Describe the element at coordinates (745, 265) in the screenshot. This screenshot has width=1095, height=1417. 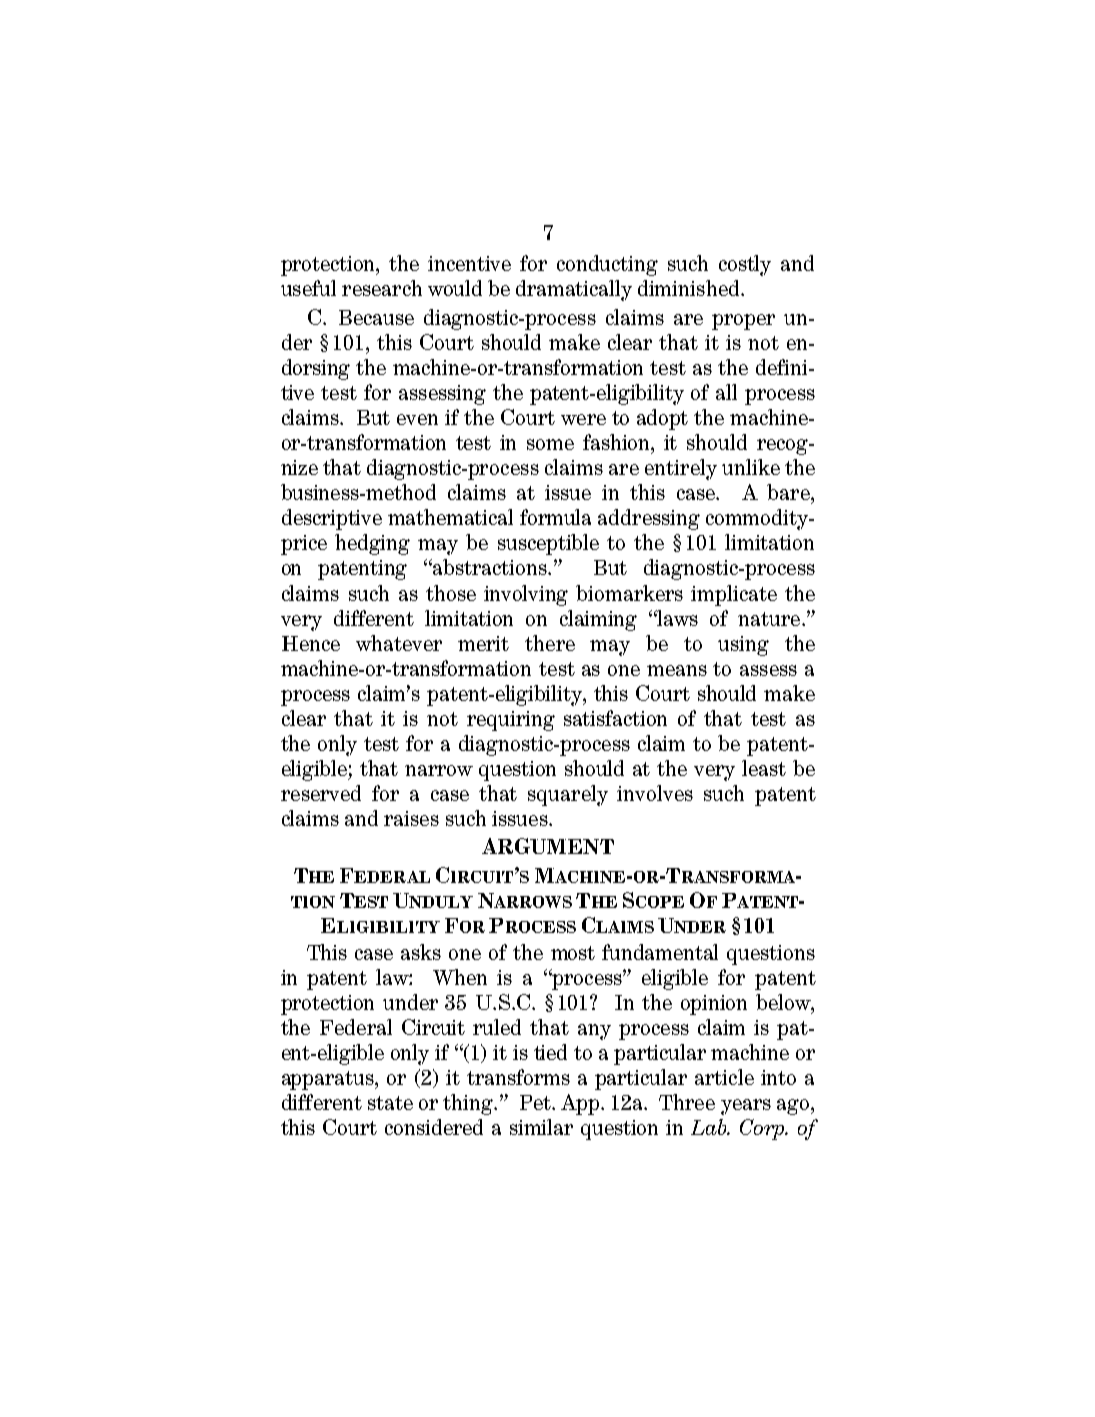
I see `costly` at that location.
